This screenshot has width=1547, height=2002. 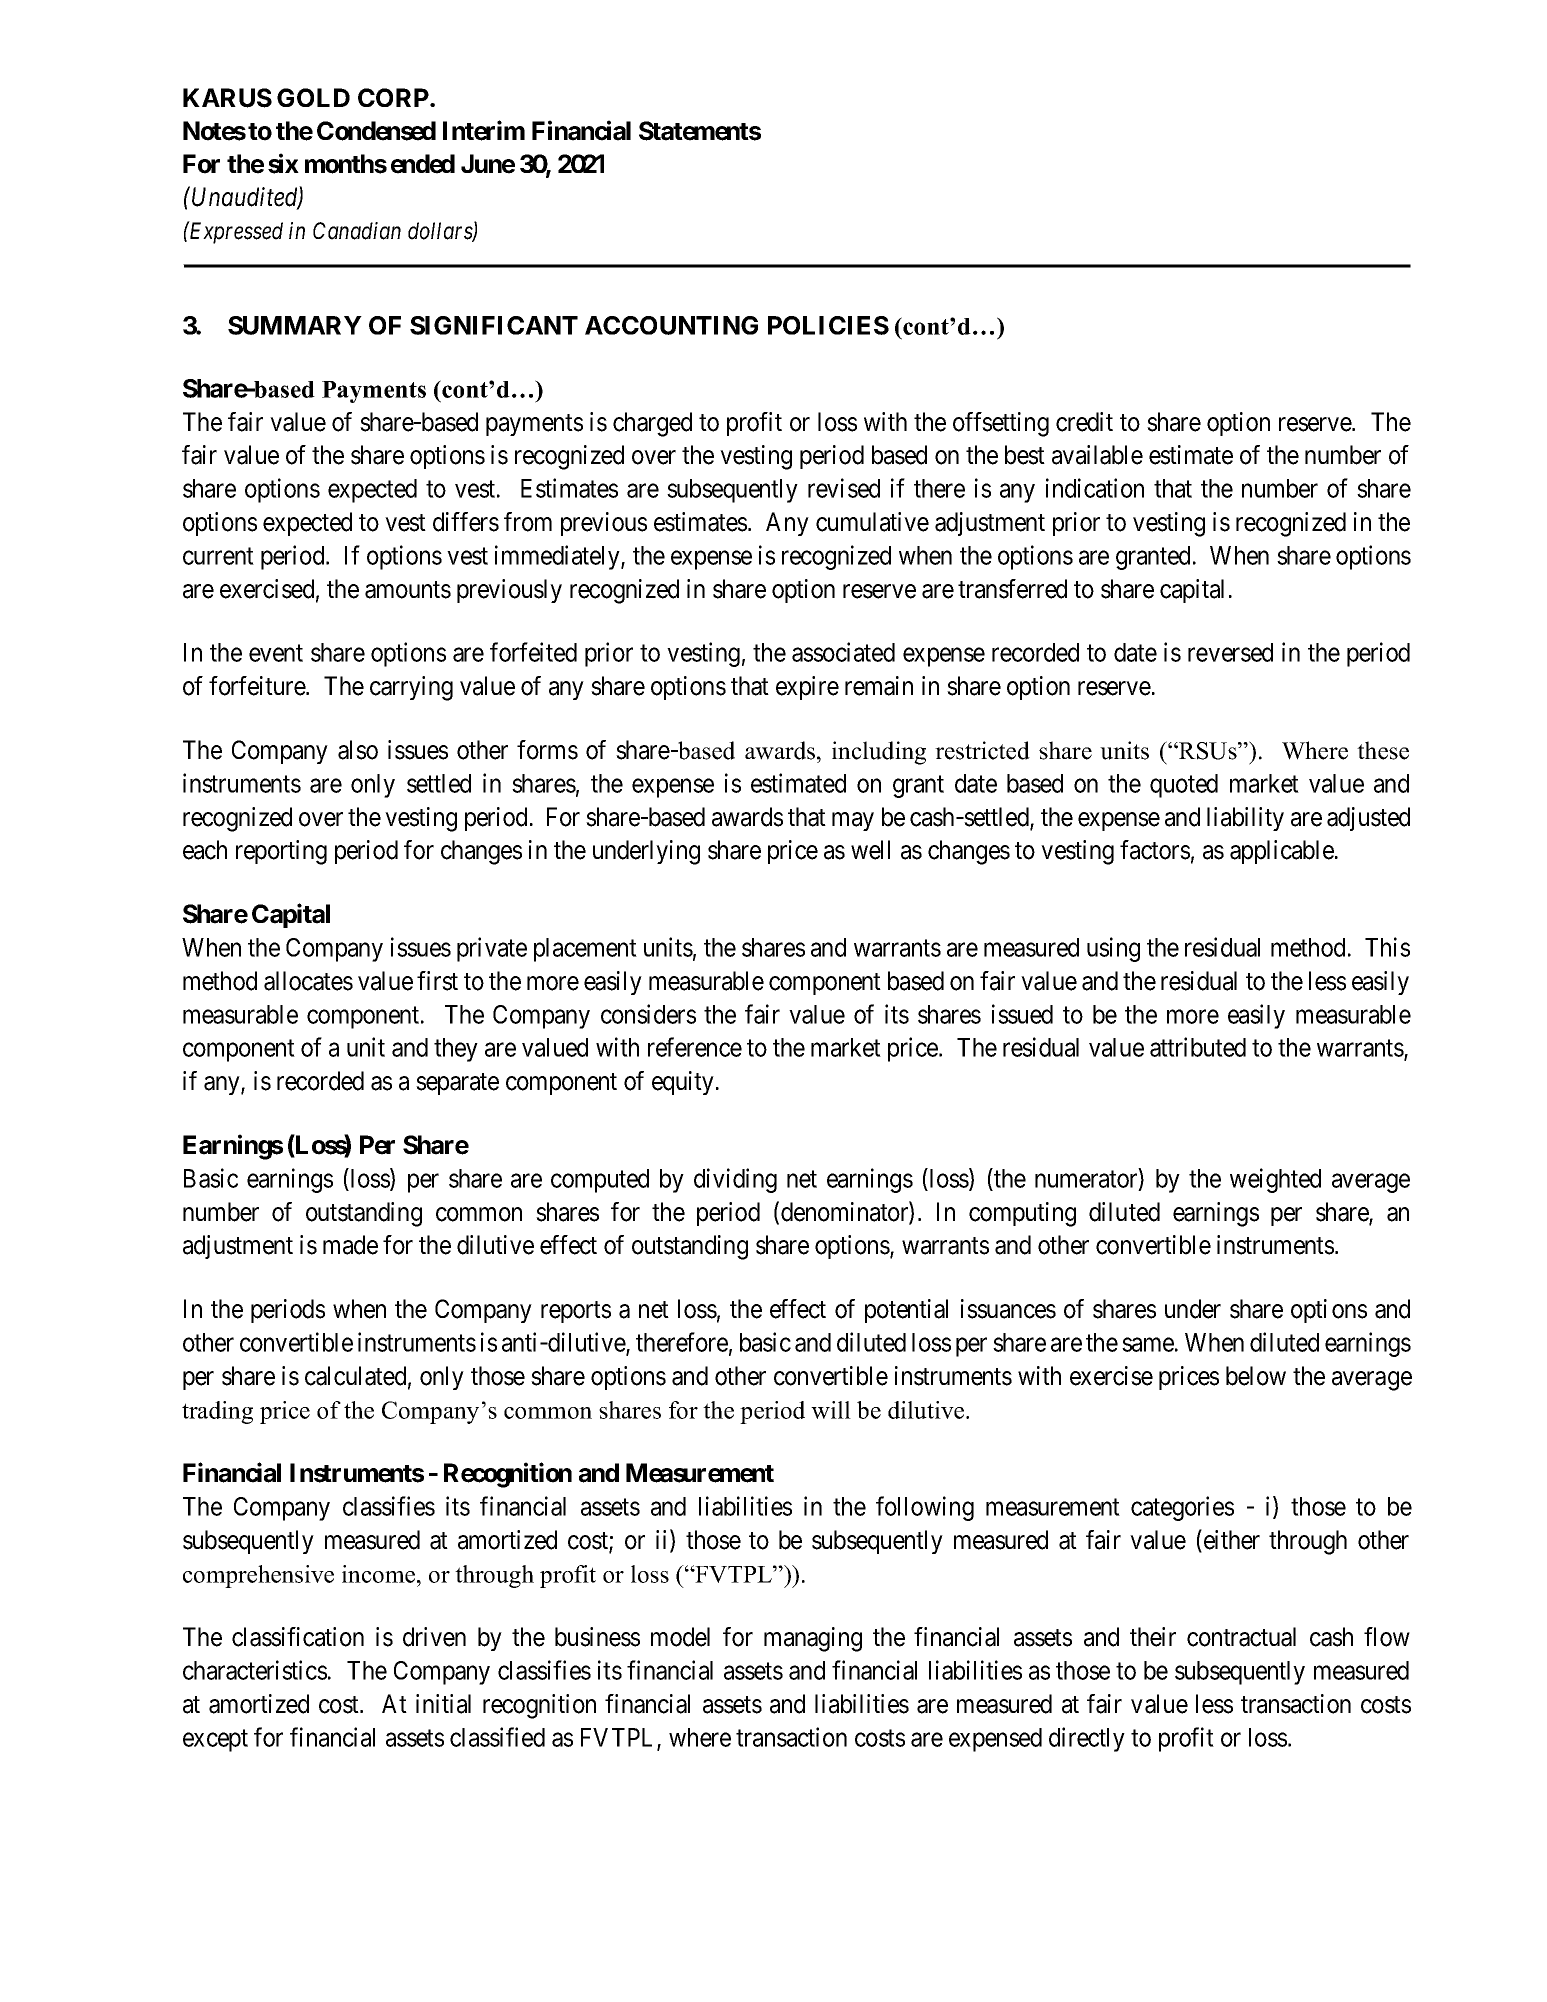 I want to click on potential, so click(x=906, y=1311).
